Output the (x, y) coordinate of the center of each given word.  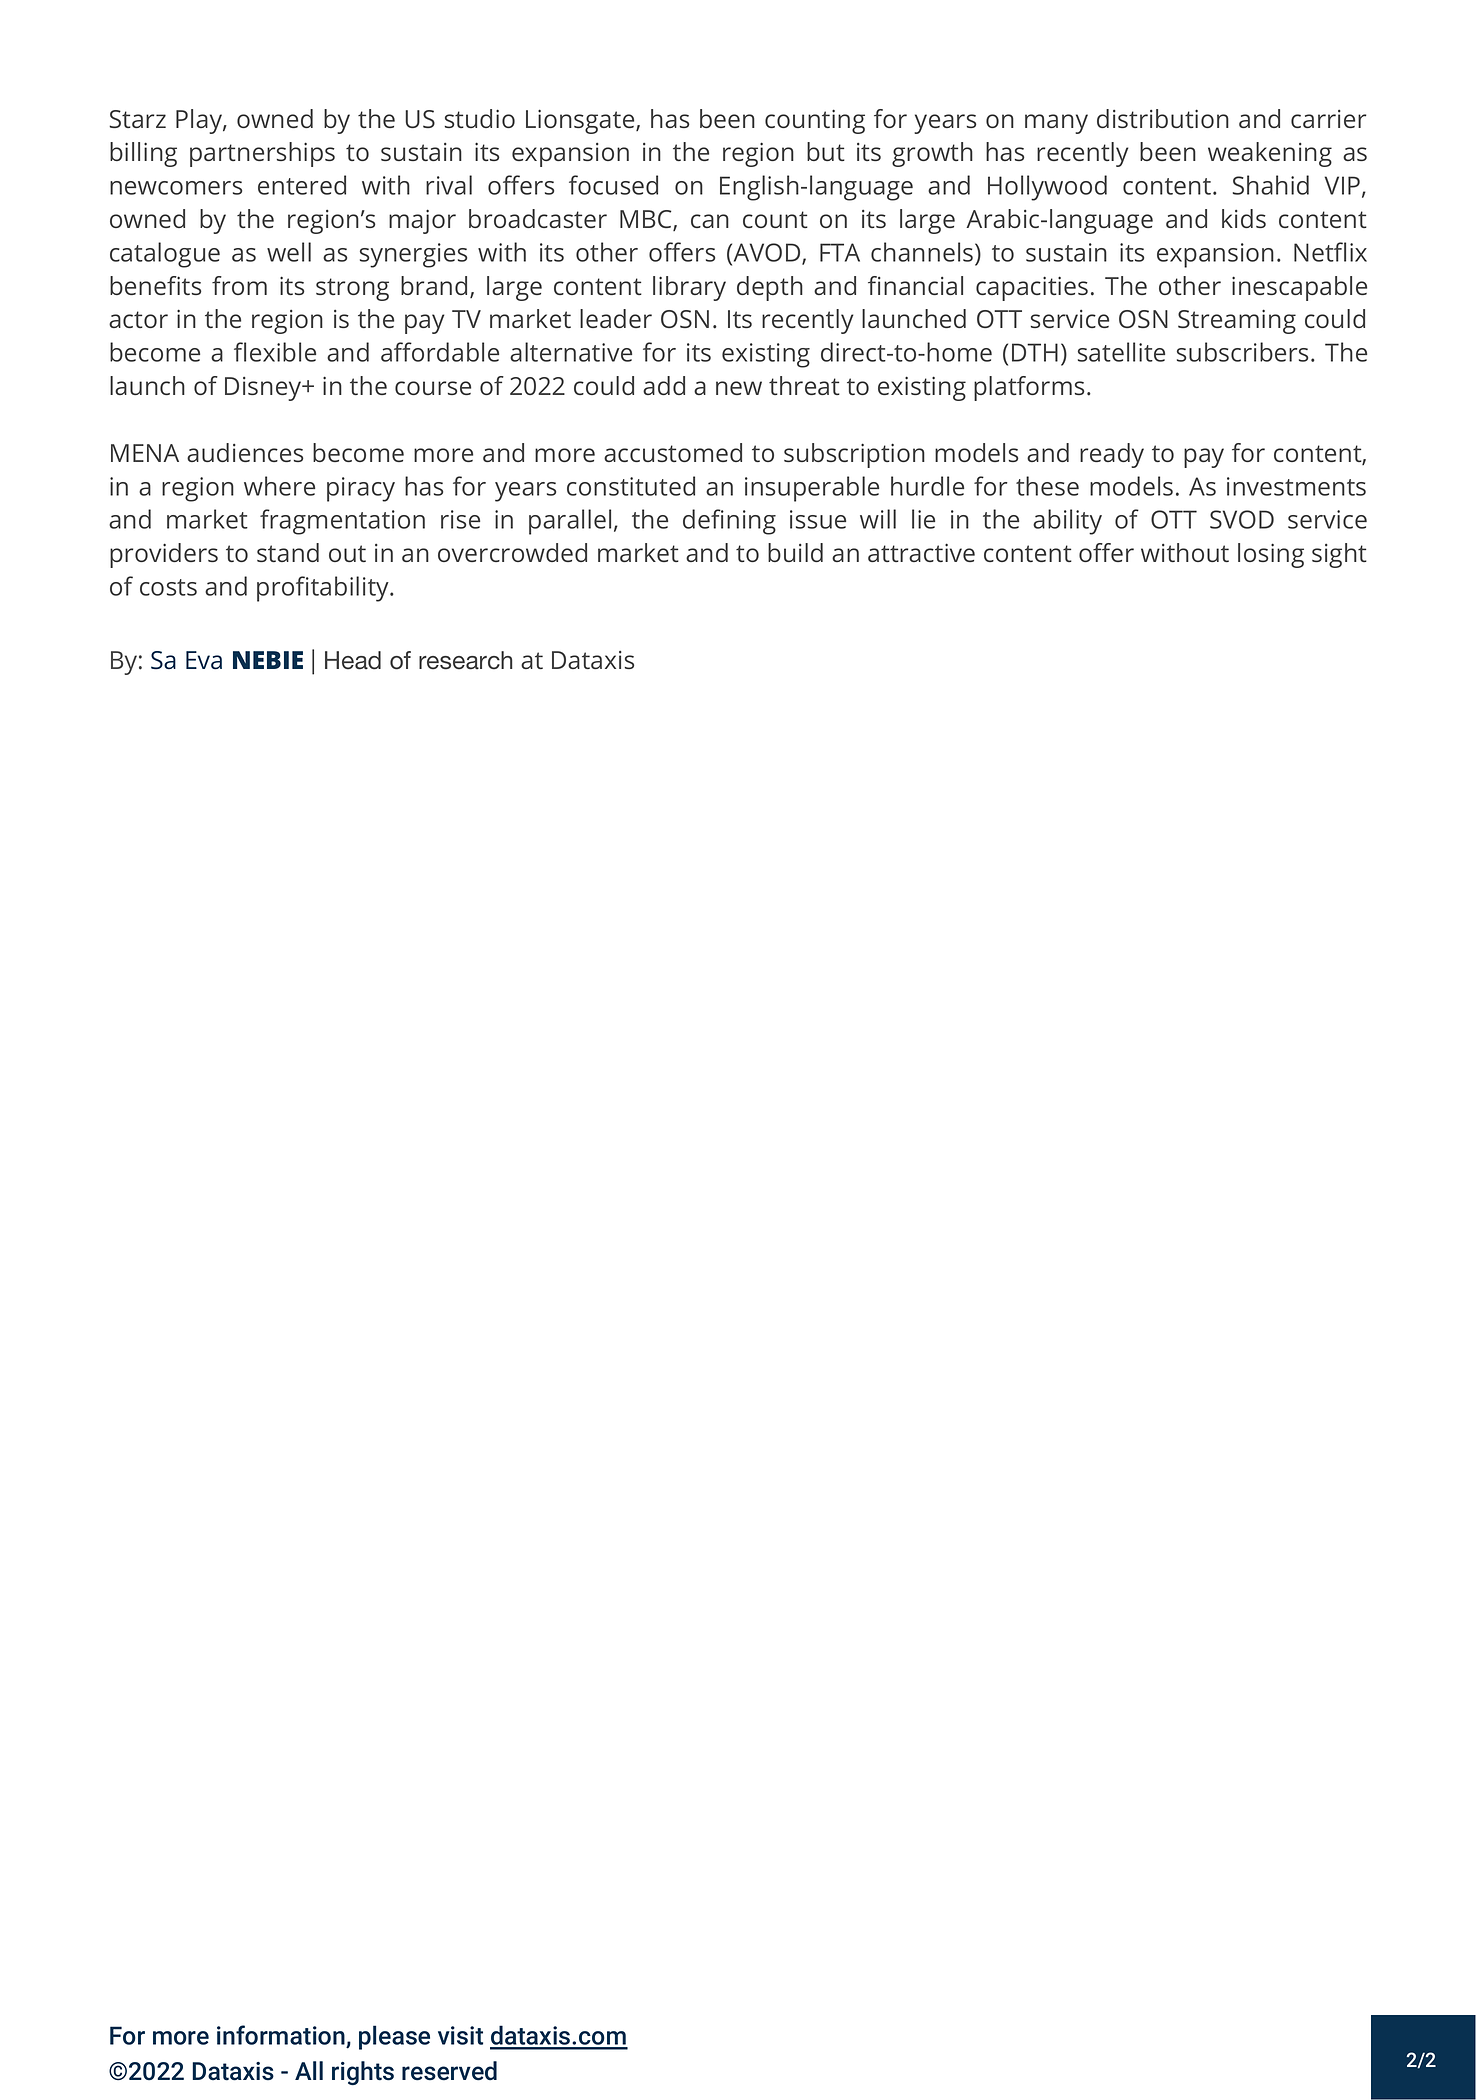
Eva (204, 660)
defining (729, 522)
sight (1339, 555)
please (394, 2037)
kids (1244, 218)
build (795, 552)
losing (1271, 555)
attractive (921, 552)
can (710, 221)
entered (302, 185)
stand (288, 552)
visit (460, 2035)
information (281, 2035)
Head (353, 660)
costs (168, 587)
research (465, 660)
